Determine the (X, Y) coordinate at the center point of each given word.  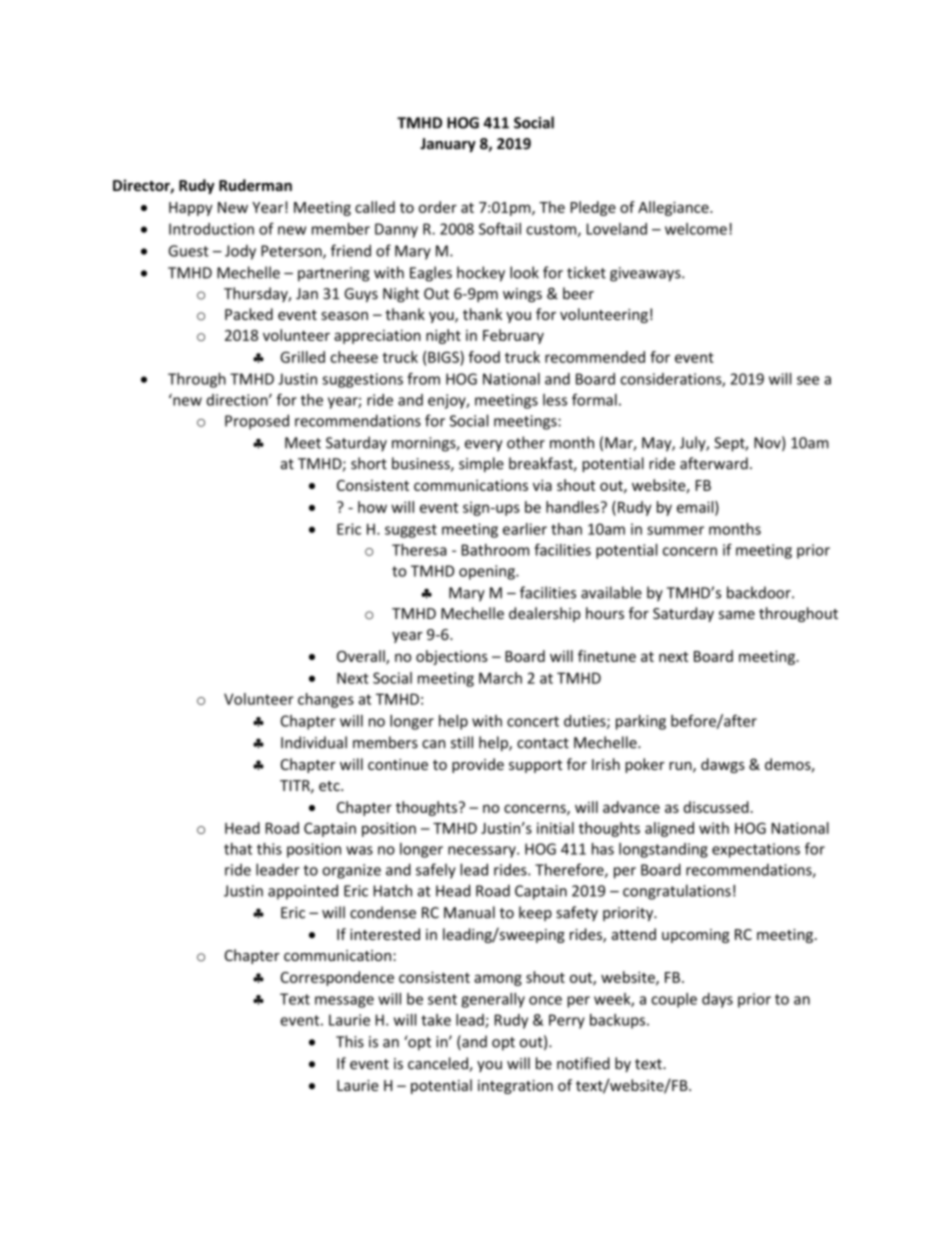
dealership (545, 614)
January (448, 145)
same (737, 615)
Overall (362, 657)
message (344, 1002)
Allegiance (674, 208)
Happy (191, 209)
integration (515, 1087)
